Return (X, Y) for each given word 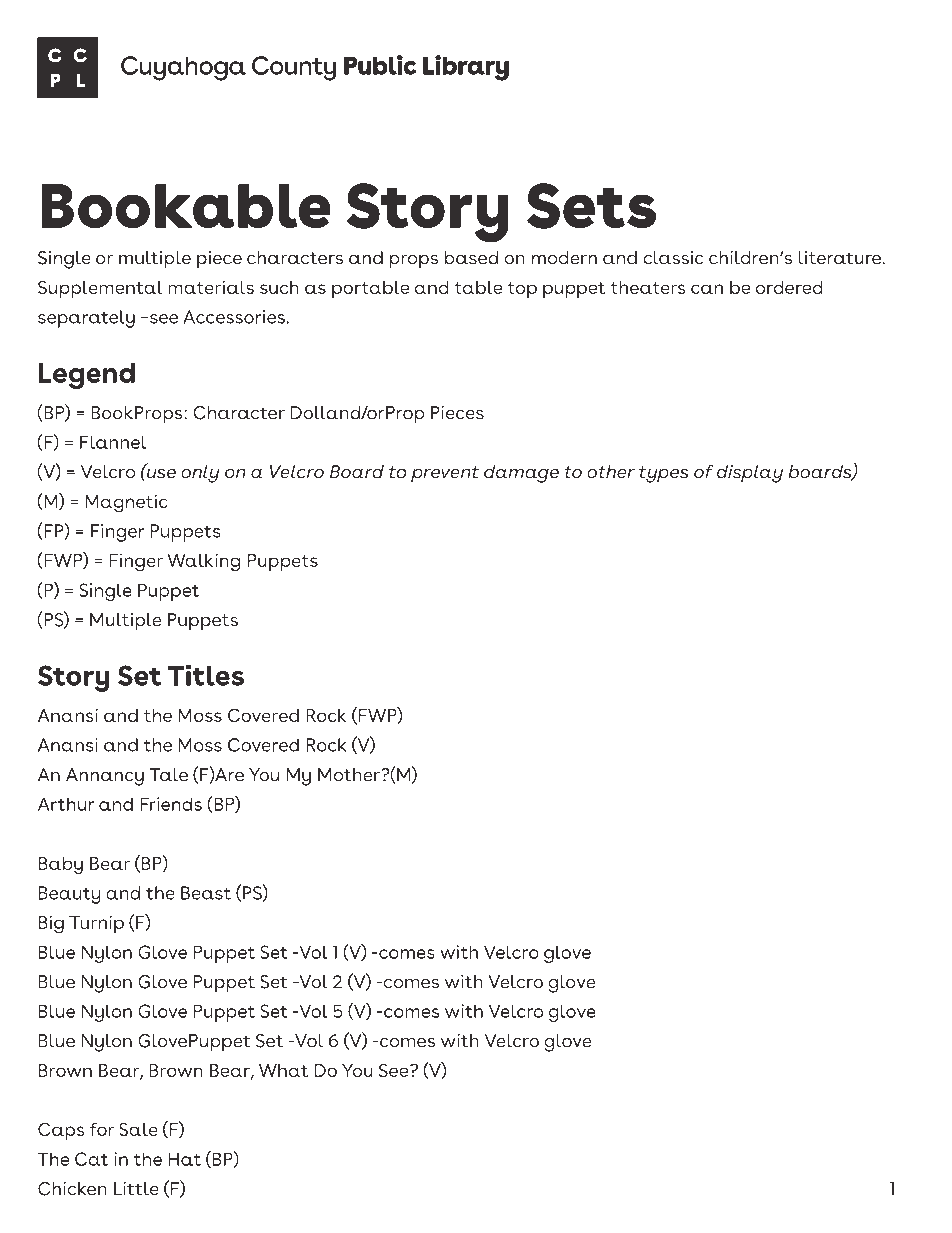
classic (673, 258)
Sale (138, 1129)
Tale (168, 775)
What (283, 1070)
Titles (206, 675)
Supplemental (100, 289)
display (750, 474)
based (471, 258)
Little (136, 1189)
